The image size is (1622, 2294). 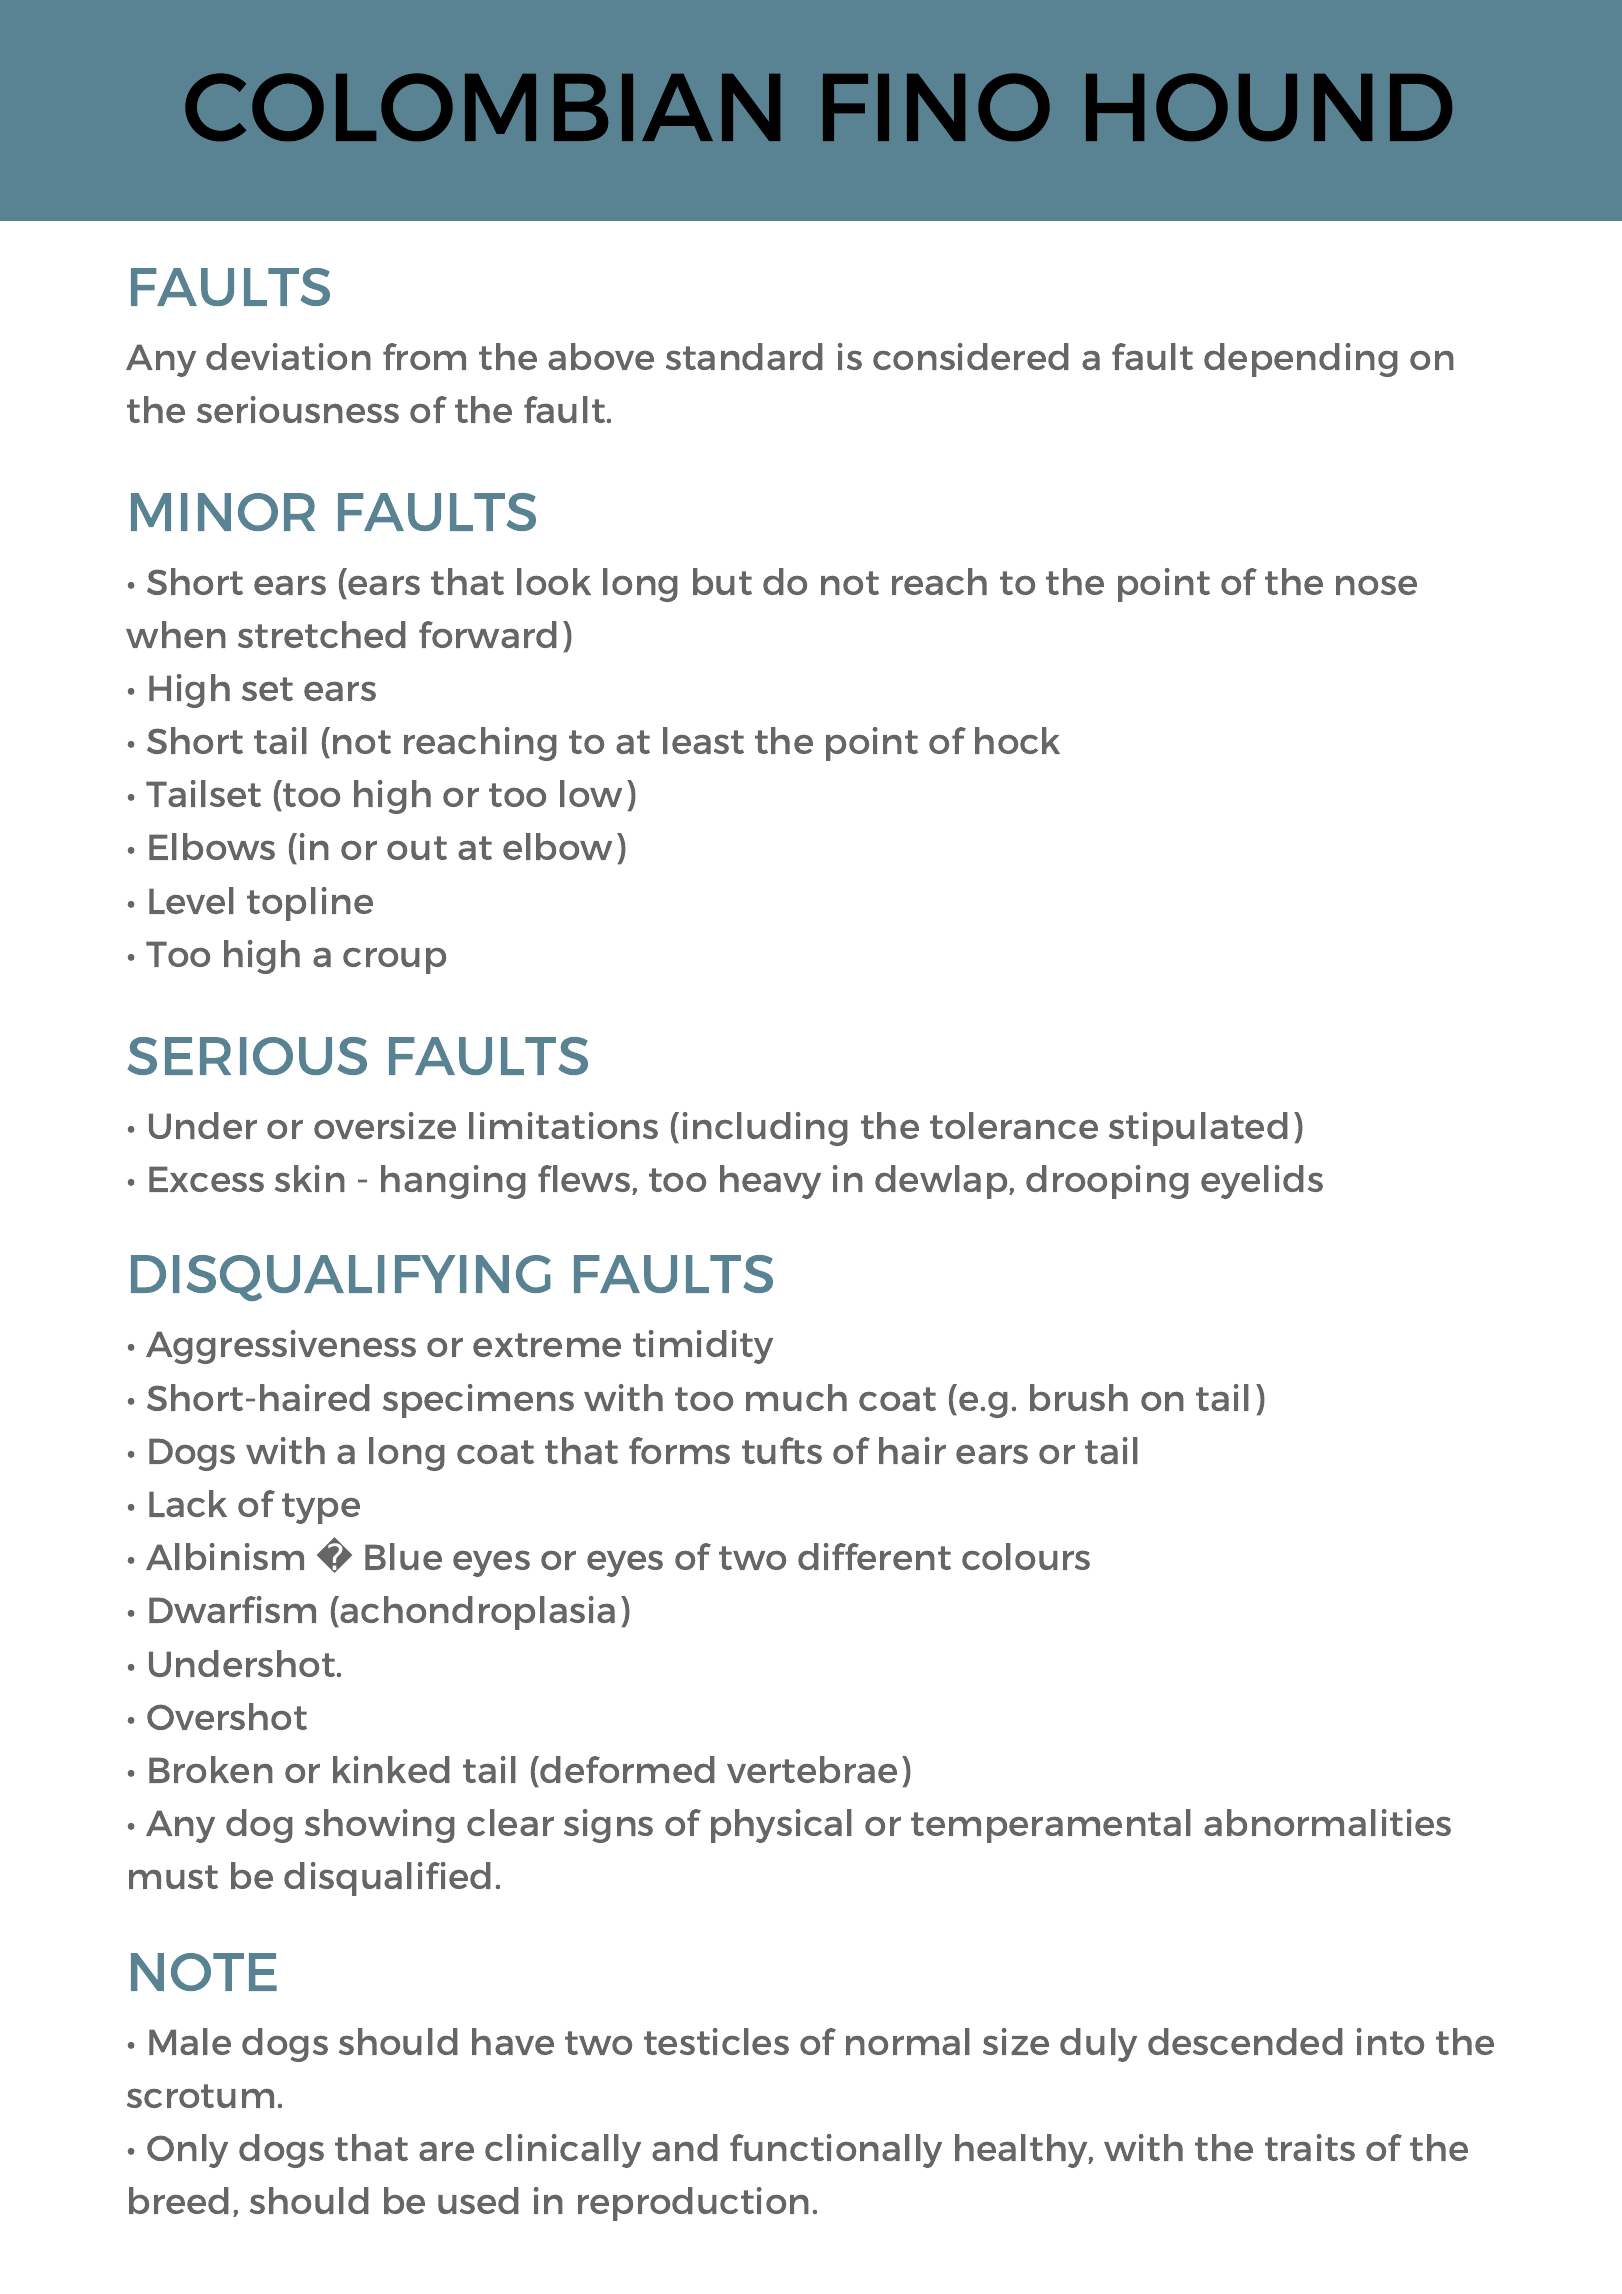 I want to click on tufts, so click(x=782, y=1450).
